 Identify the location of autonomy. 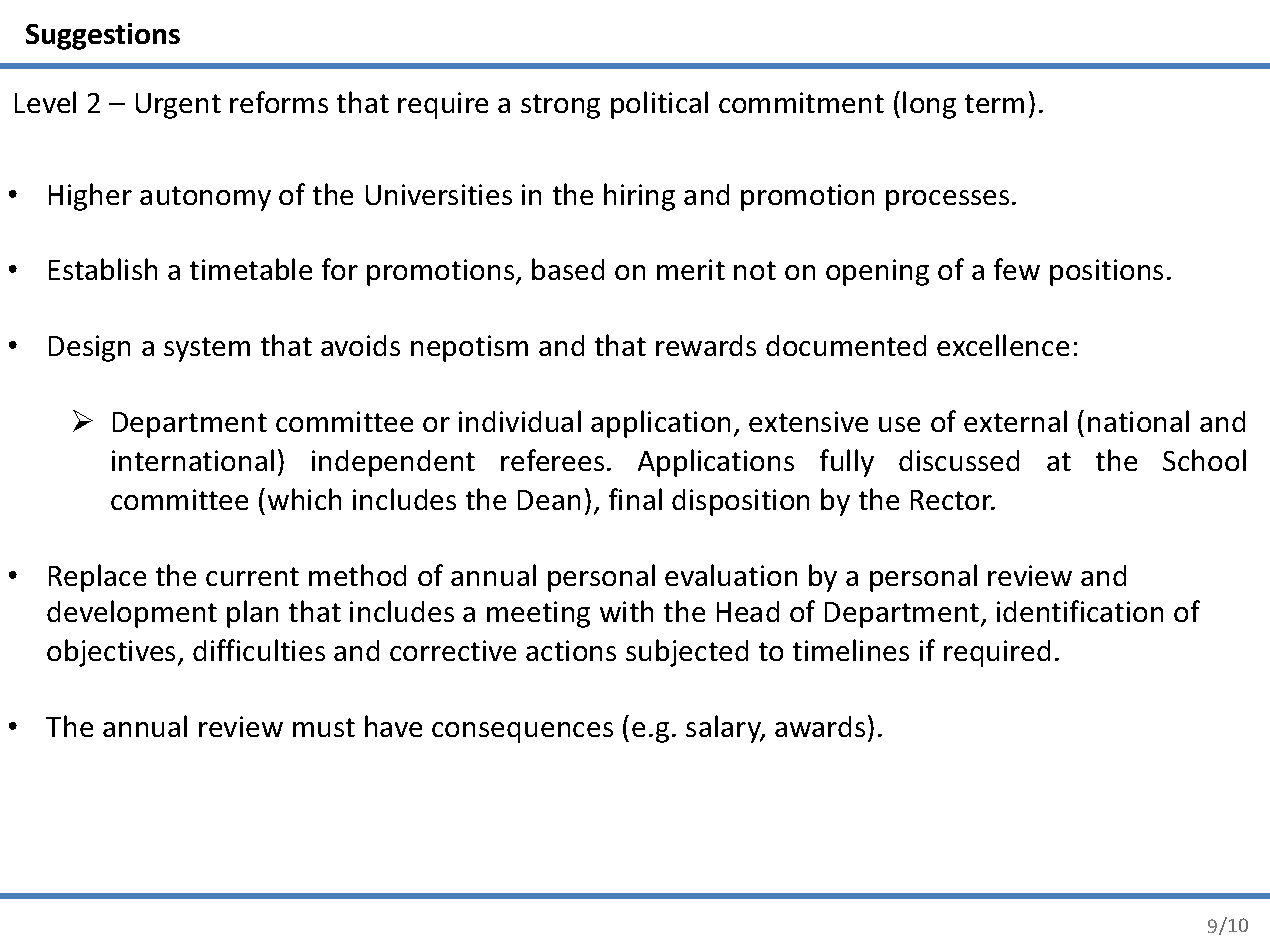
(205, 198).
